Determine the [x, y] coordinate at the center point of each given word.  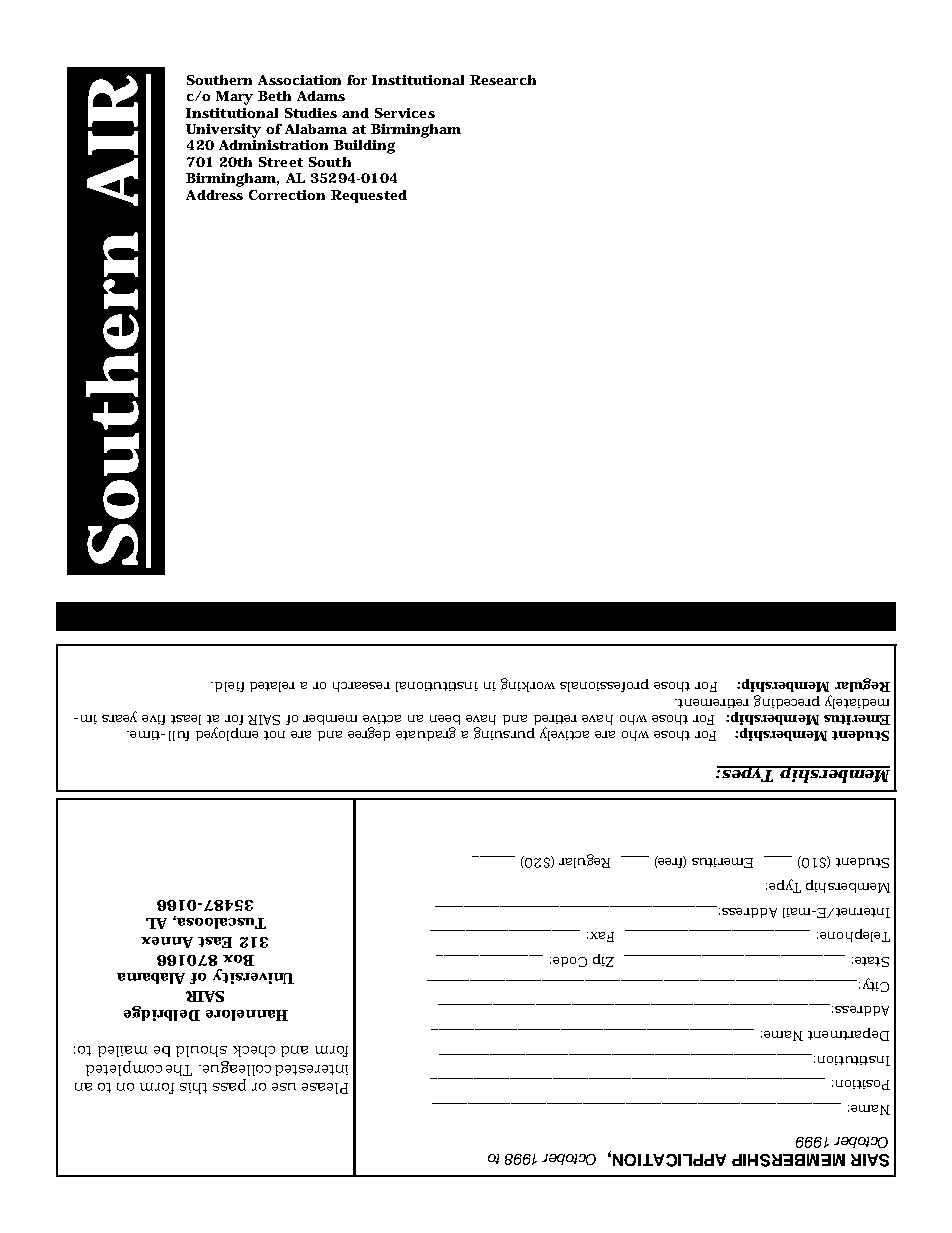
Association [299, 80]
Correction [287, 195]
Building [364, 147]
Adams [321, 96]
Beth [274, 96]
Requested [369, 196]
